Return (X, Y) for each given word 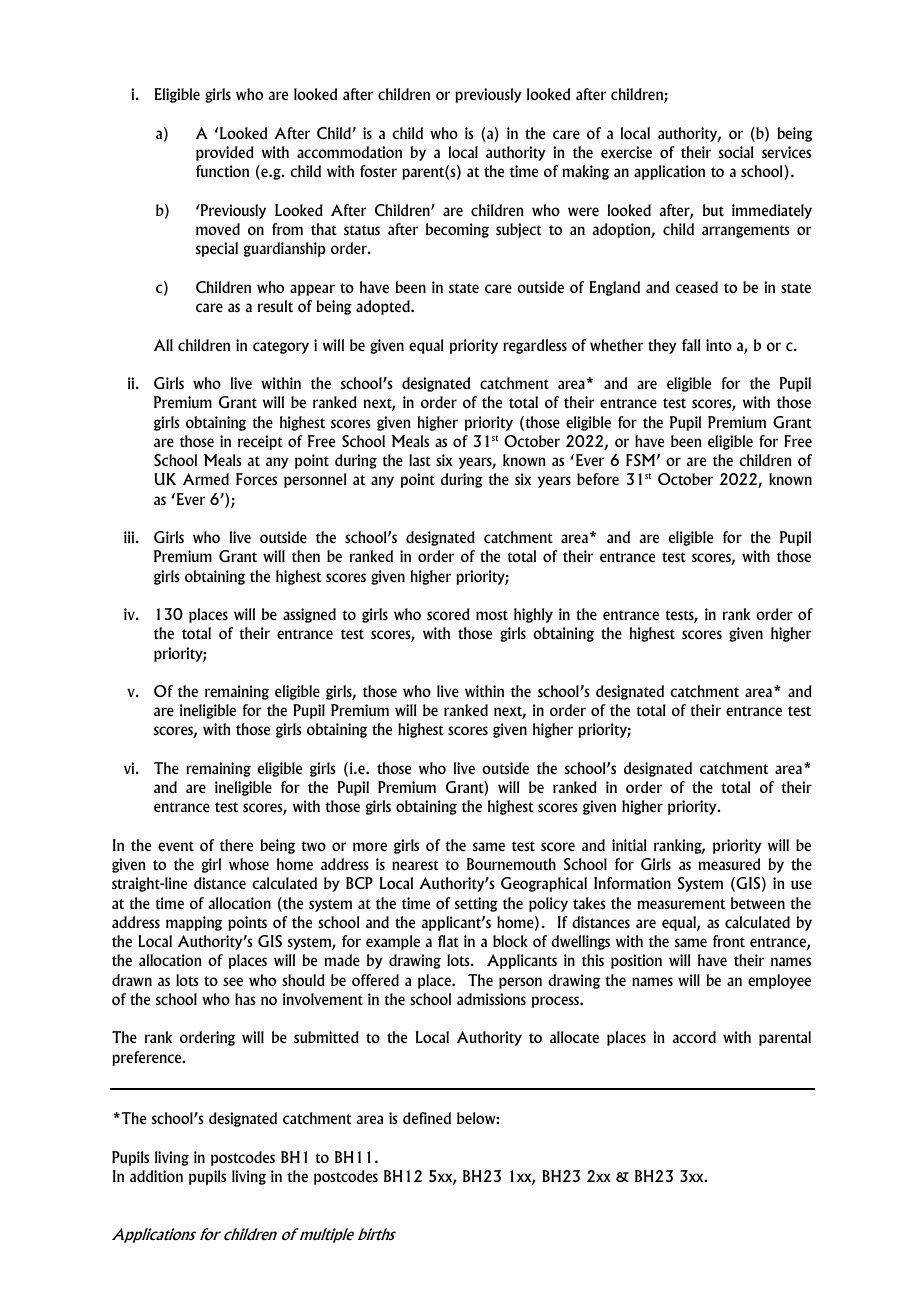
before (598, 479)
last (420, 460)
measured (729, 864)
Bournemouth (511, 864)
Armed (206, 479)
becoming (457, 230)
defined (427, 1118)
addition (156, 1176)
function (222, 171)
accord (694, 1037)
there (236, 845)
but (713, 210)
